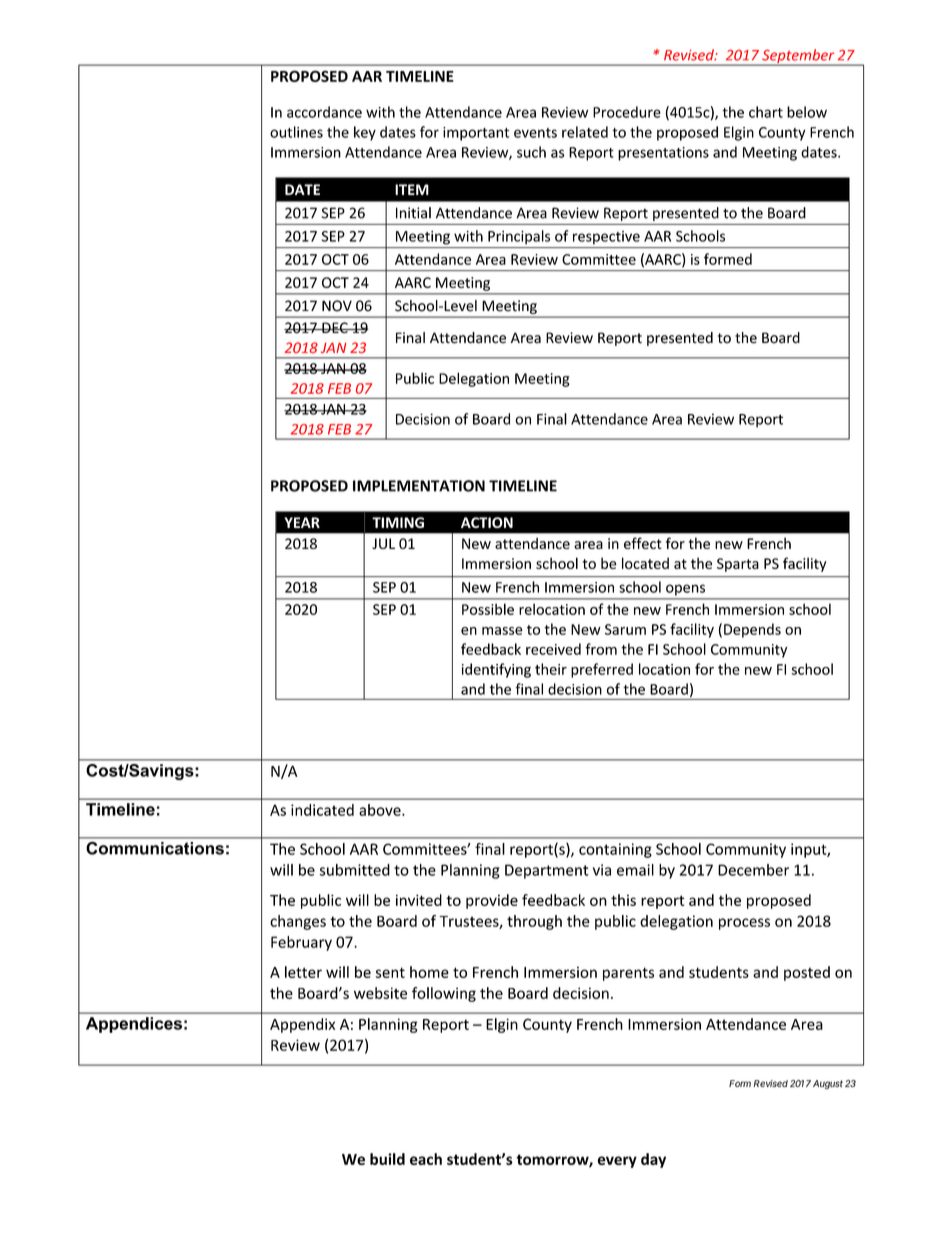 The height and width of the image is (1233, 952). I want to click on chart, so click(766, 112).
